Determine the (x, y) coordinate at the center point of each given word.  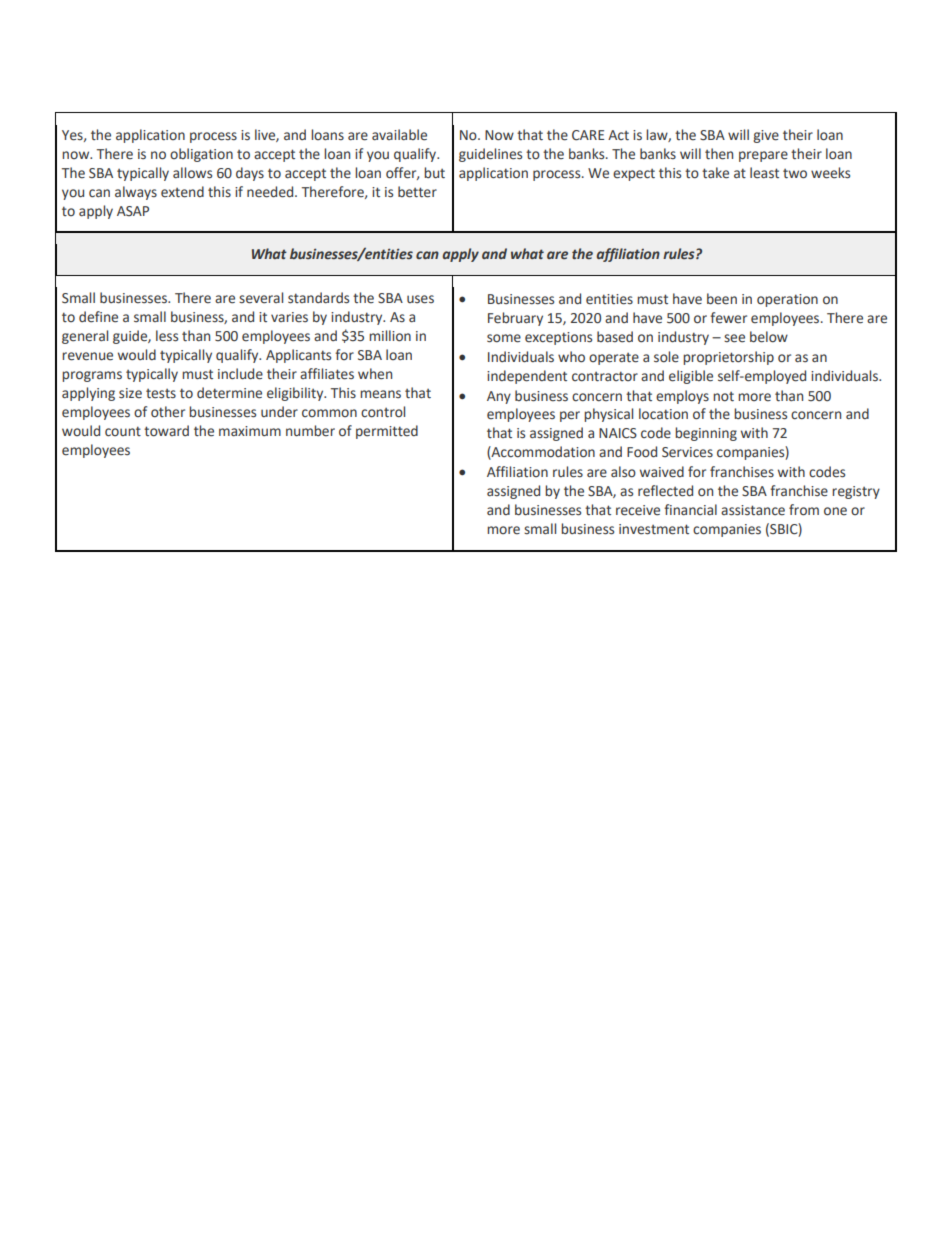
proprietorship (728, 358)
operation (787, 300)
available (399, 135)
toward (166, 431)
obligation (201, 155)
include (240, 374)
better (417, 192)
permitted (387, 432)
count (123, 431)
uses (420, 299)
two (795, 174)
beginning (706, 434)
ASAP (133, 211)
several (261, 298)
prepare (763, 156)
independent (527, 377)
